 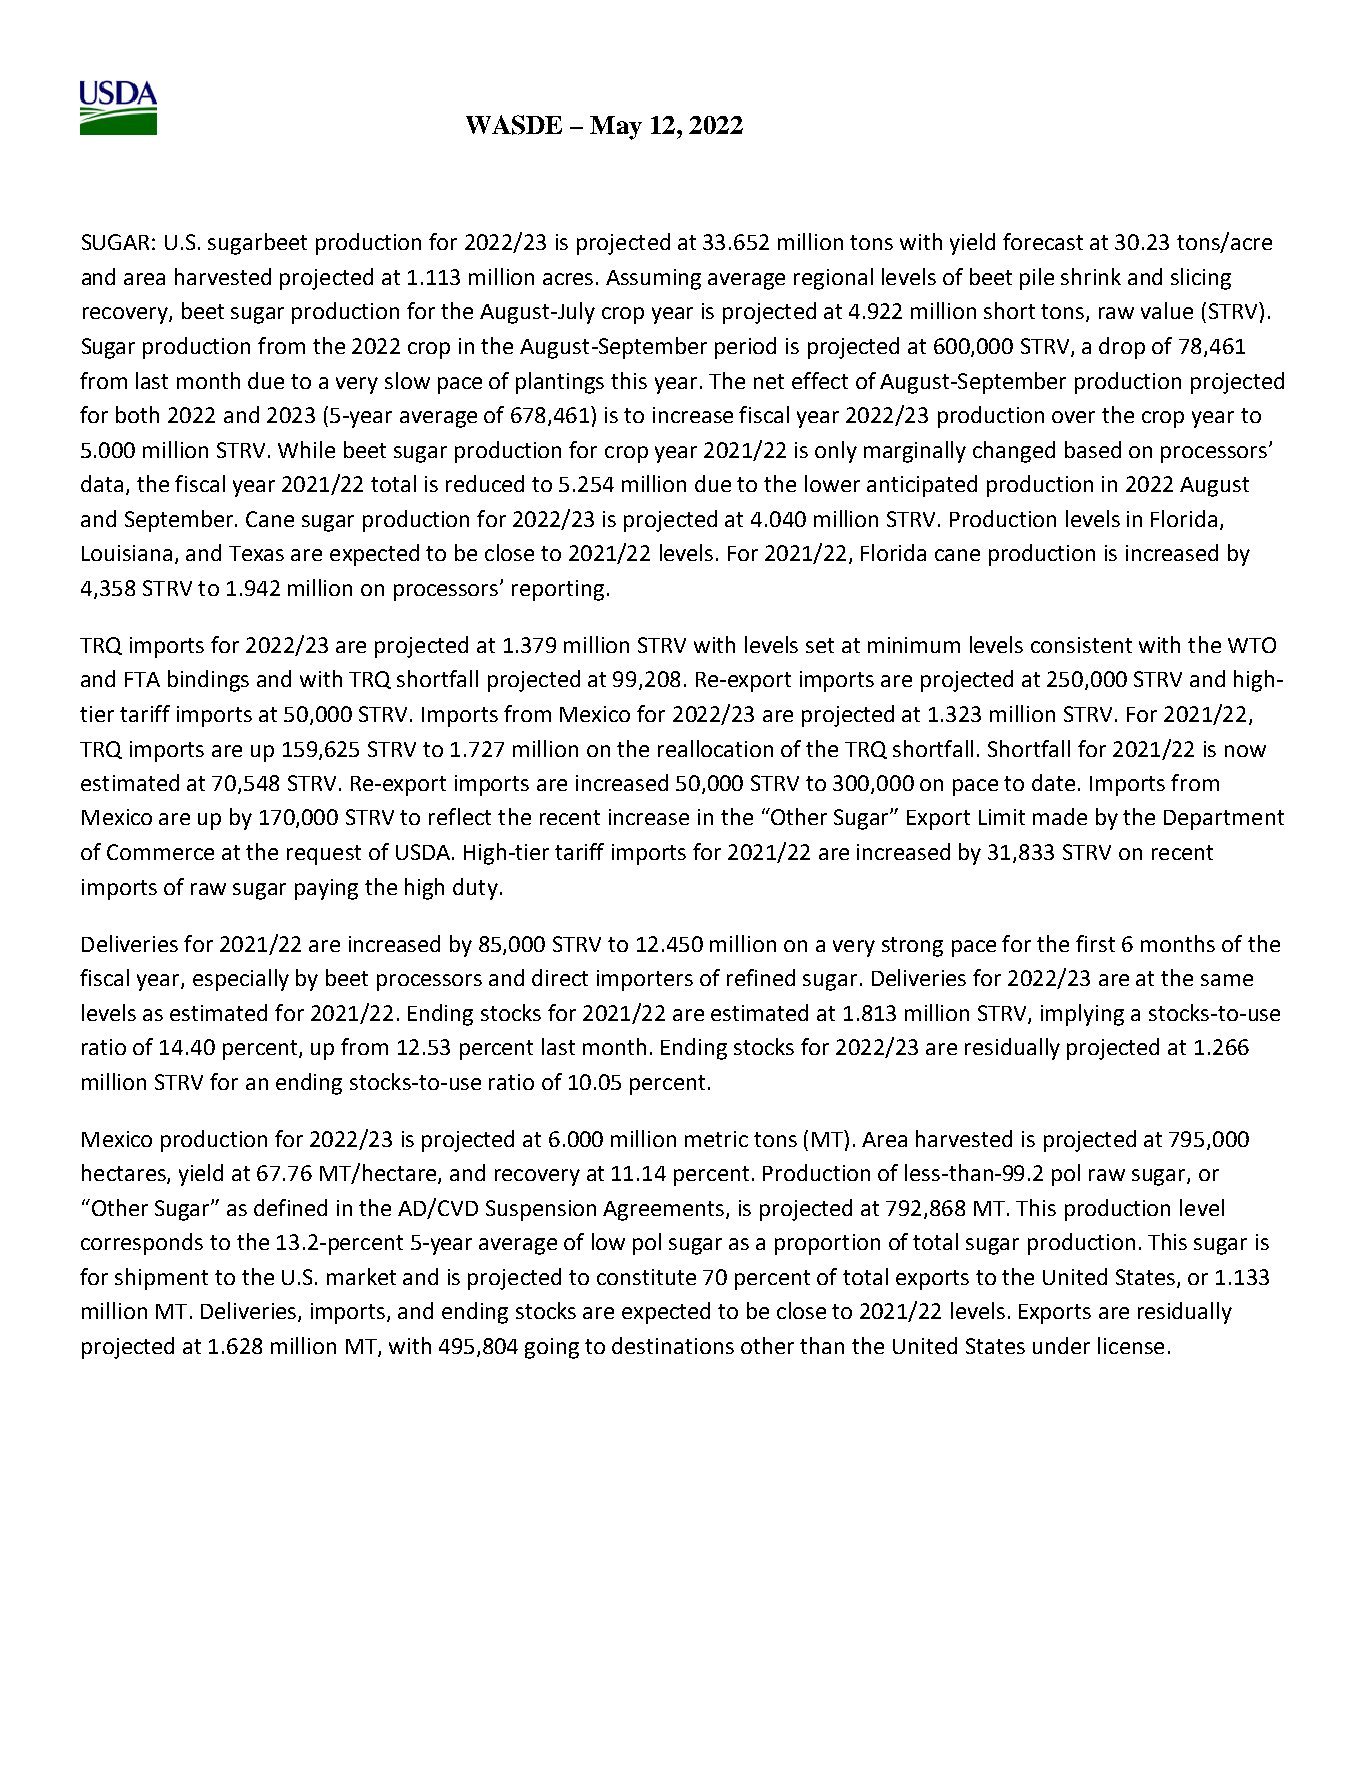 What do you see at coordinates (715, 748) in the screenshot?
I see `reallocation` at bounding box center [715, 748].
